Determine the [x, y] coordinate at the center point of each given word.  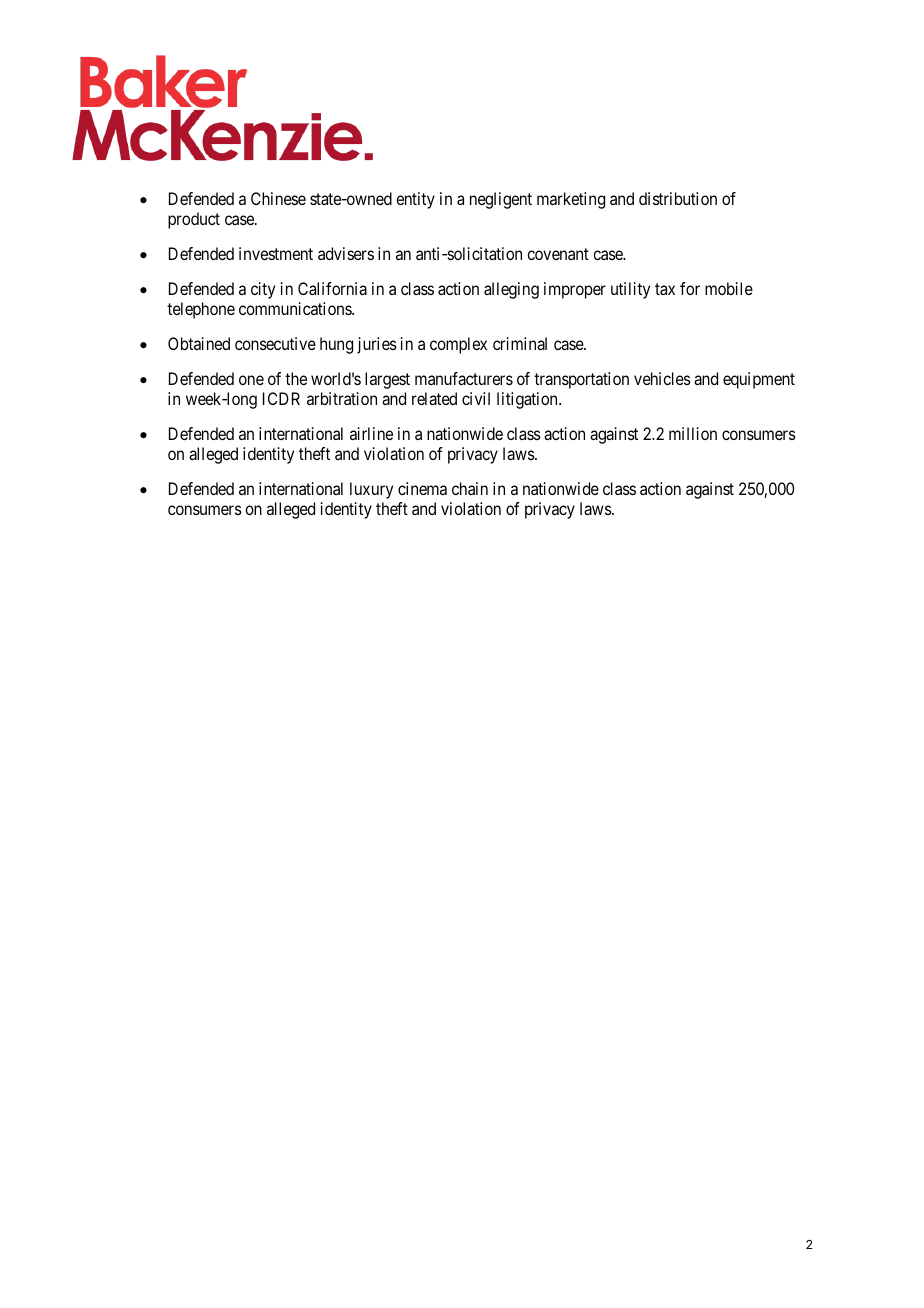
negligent [501, 200]
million [693, 433]
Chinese [278, 198]
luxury [371, 490]
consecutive [275, 343]
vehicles [662, 378]
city [263, 290]
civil [476, 398]
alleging [511, 290]
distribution [678, 198]
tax [665, 289]
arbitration [342, 398]
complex [458, 345]
